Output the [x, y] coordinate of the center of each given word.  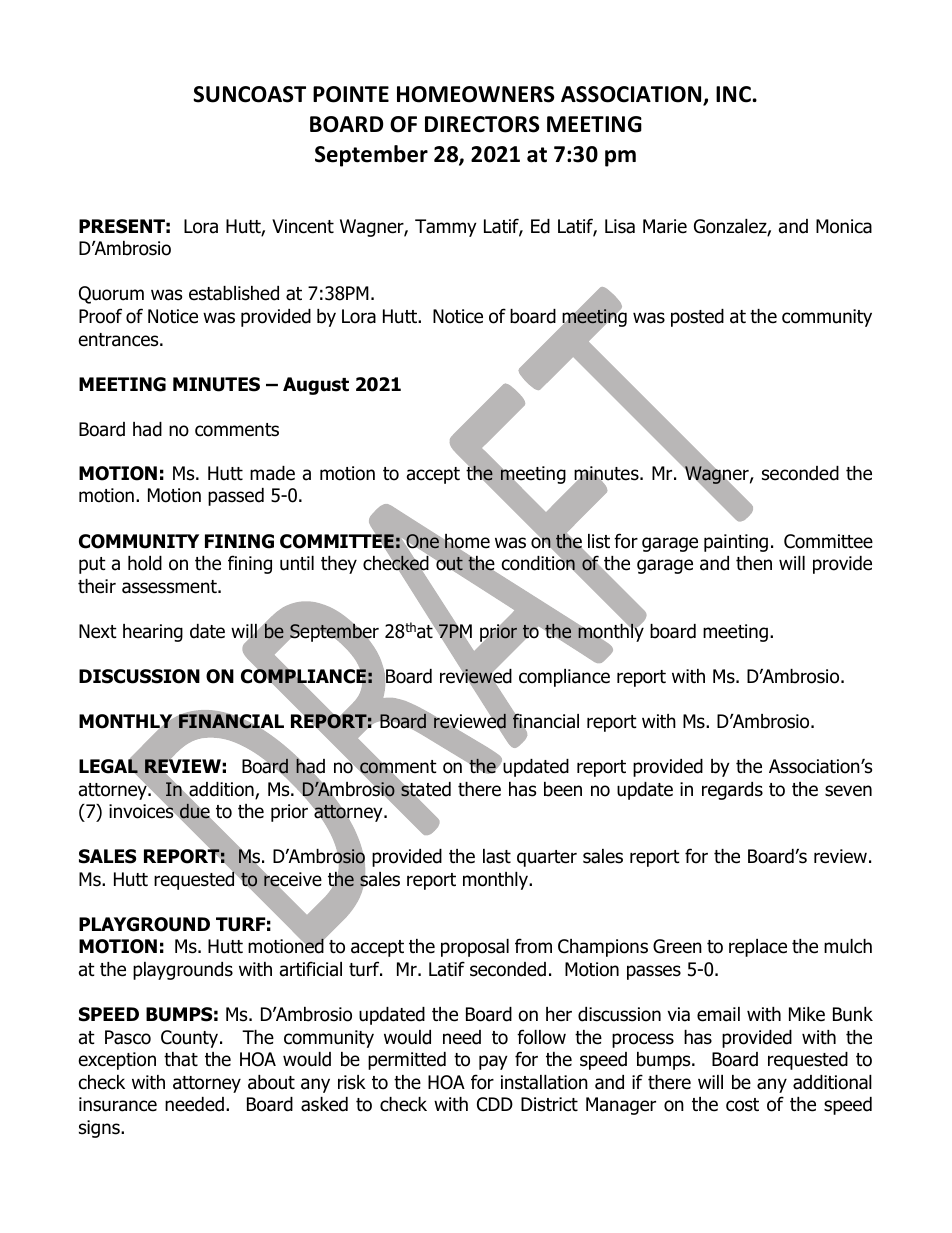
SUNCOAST [249, 94]
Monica [844, 226]
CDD [495, 1104]
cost [742, 1105]
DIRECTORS [482, 124]
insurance [118, 1104]
